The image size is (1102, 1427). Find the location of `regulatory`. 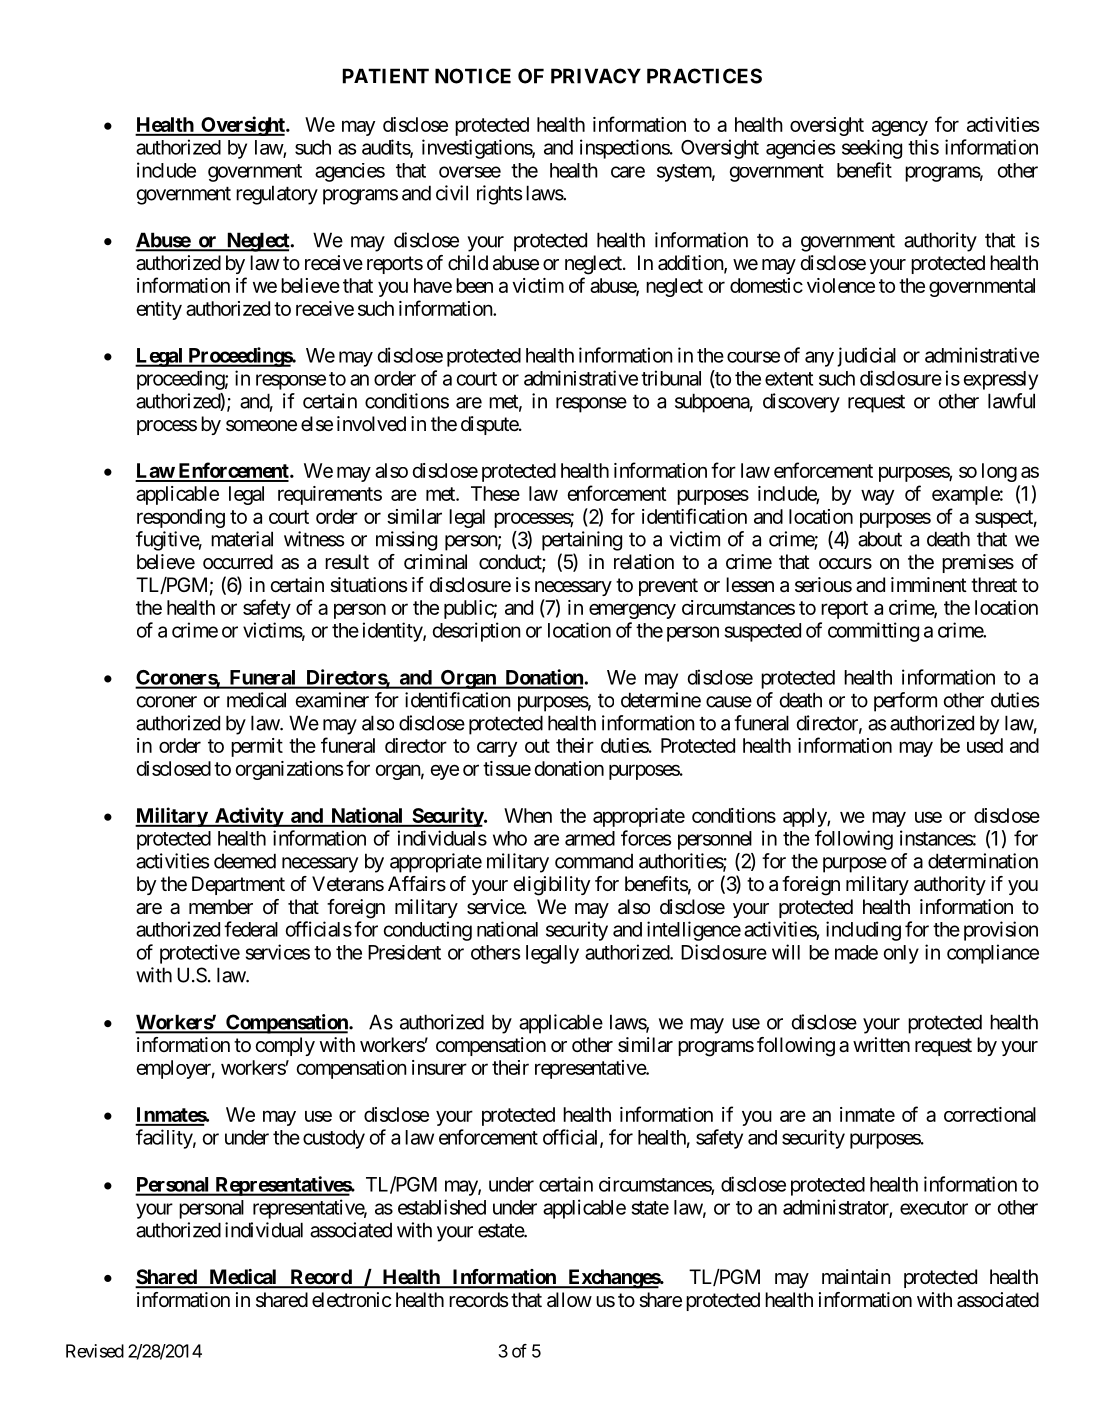

regulatory is located at coordinates (277, 195).
